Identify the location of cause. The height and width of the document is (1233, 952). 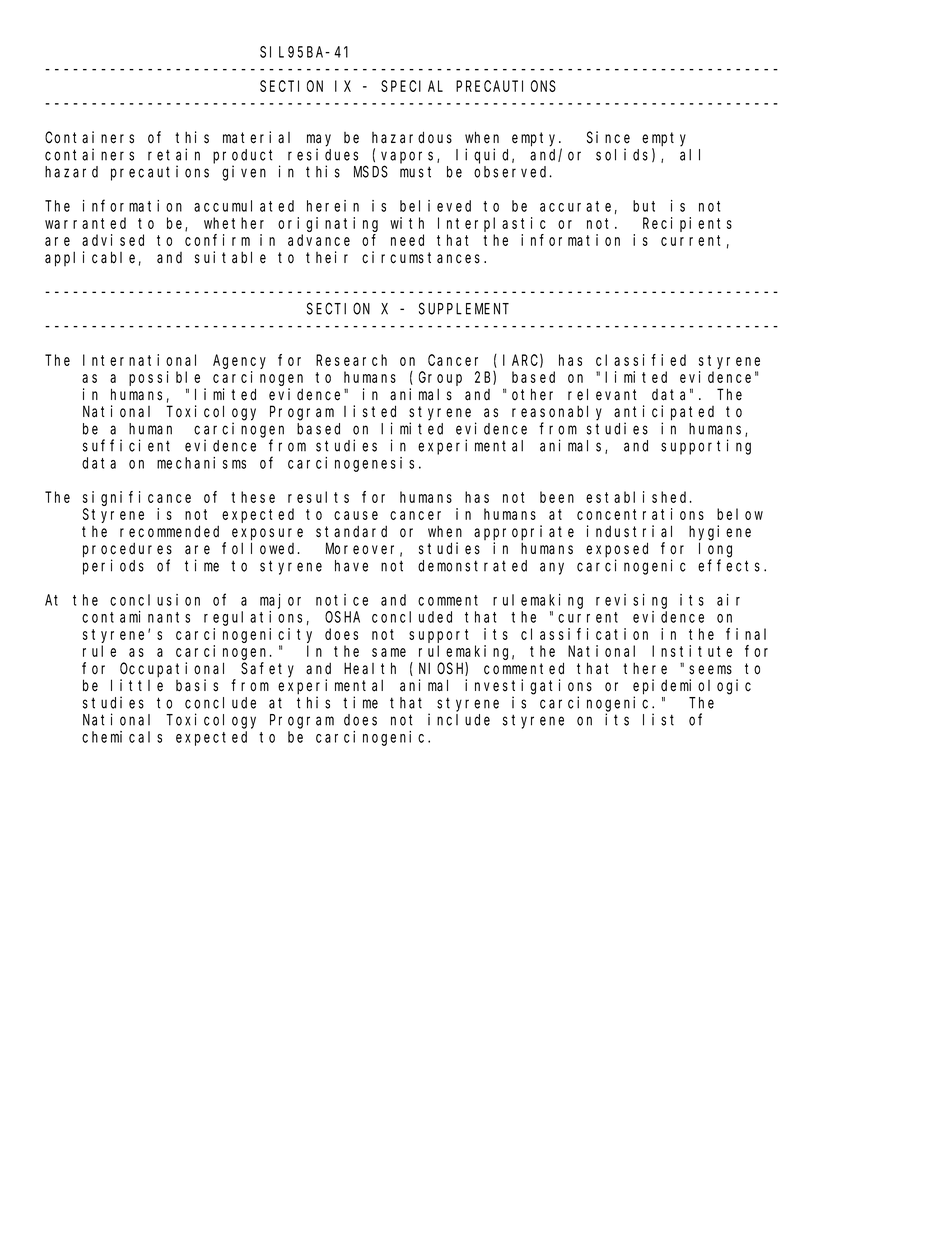
(356, 515).
